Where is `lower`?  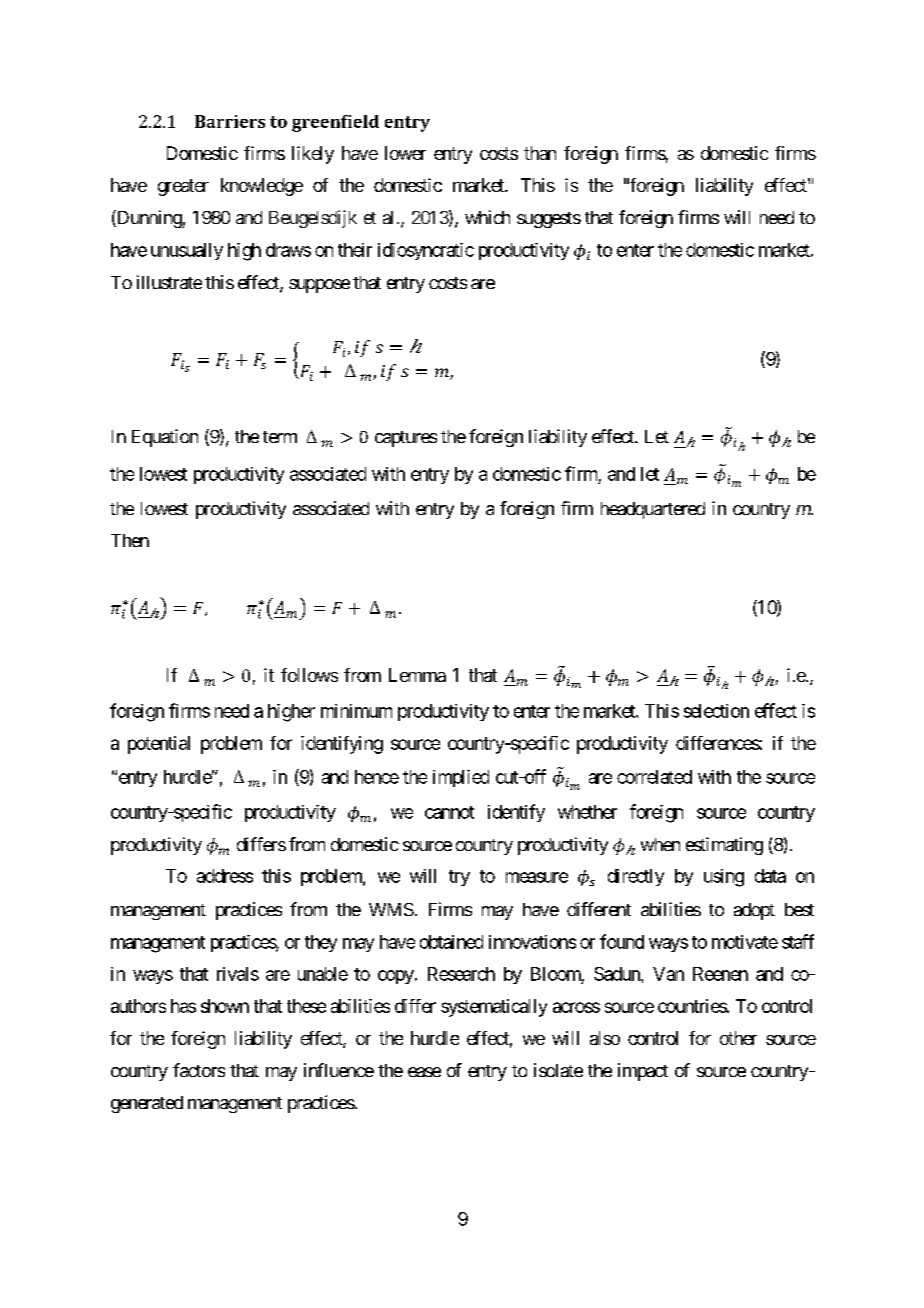 lower is located at coordinates (405, 153).
